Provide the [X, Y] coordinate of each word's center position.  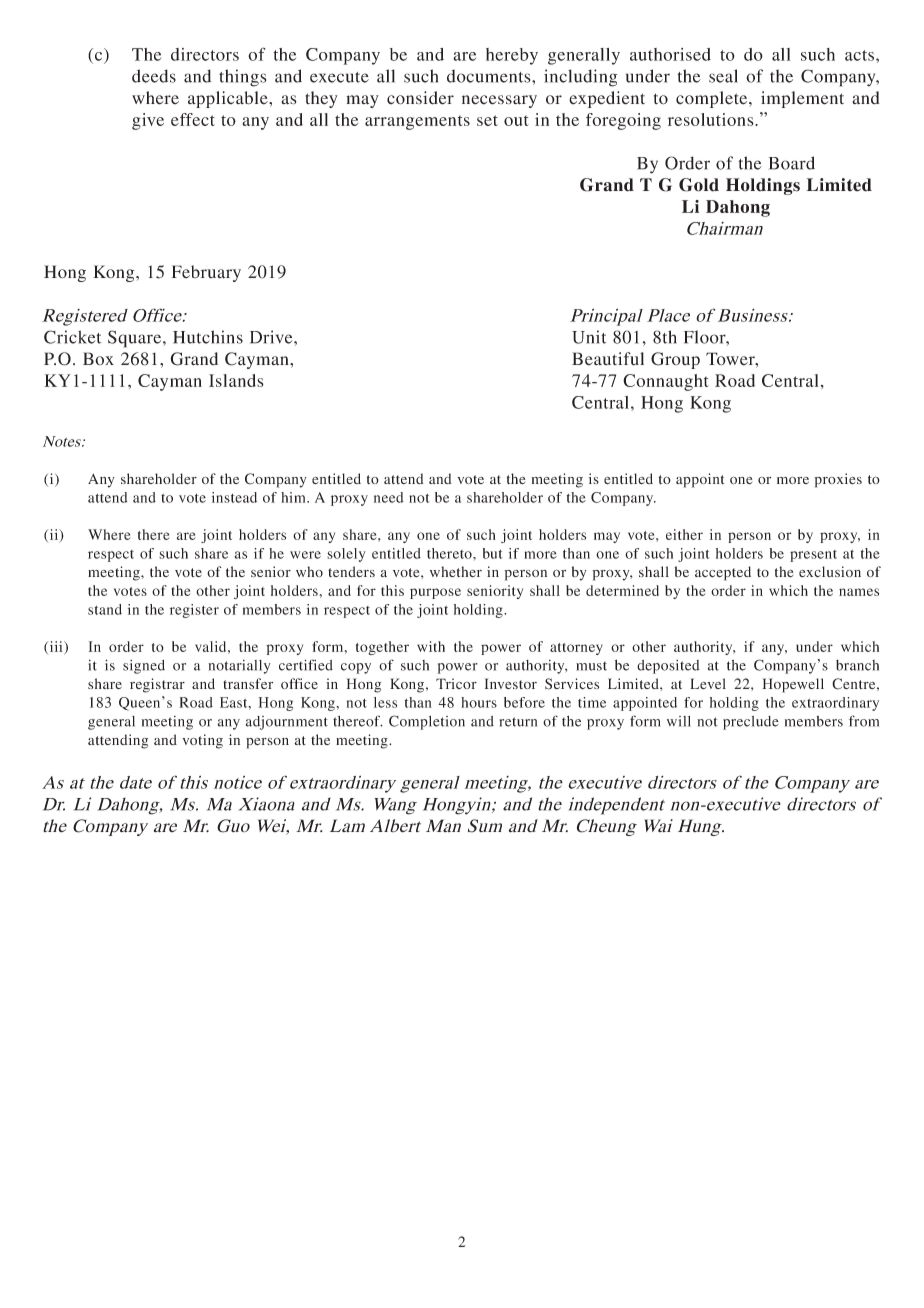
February [206, 273]
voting [202, 741]
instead [234, 497]
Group [675, 360]
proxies [838, 480]
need [389, 497]
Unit [589, 337]
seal [723, 76]
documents [490, 76]
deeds [154, 76]
